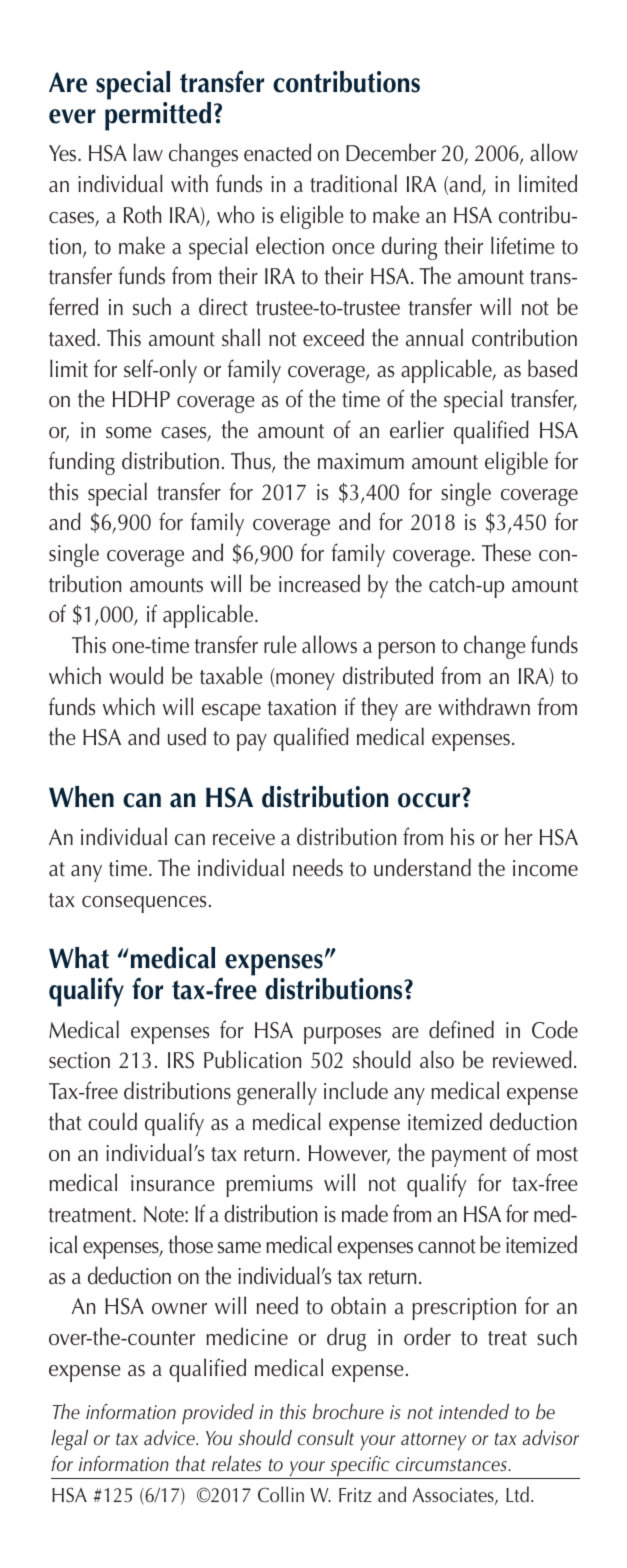 This screenshot has height=1568, width=627. I want to click on enacted, so click(277, 152).
